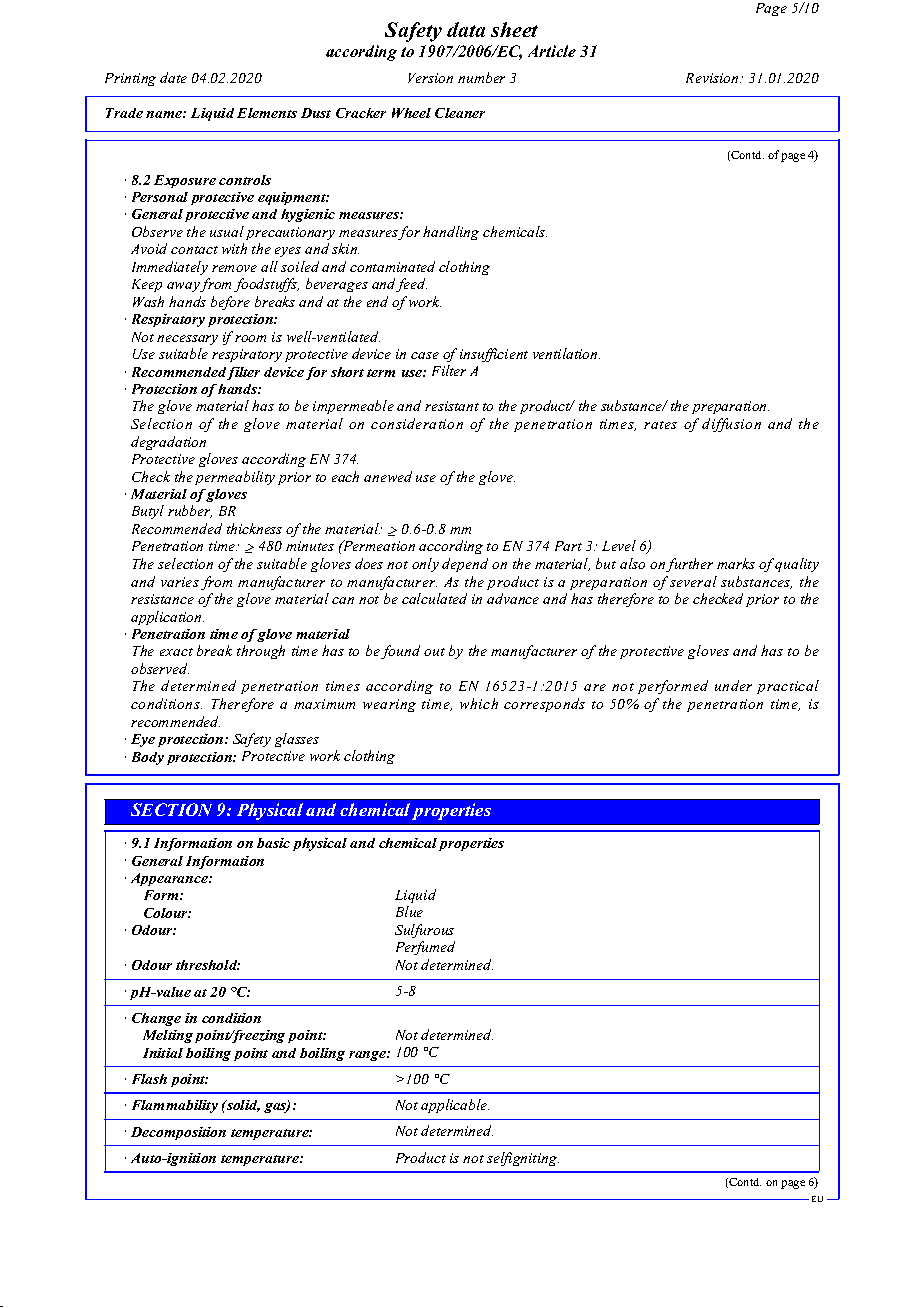  Describe the element at coordinates (731, 425) in the screenshot. I see `diffusion` at that location.
